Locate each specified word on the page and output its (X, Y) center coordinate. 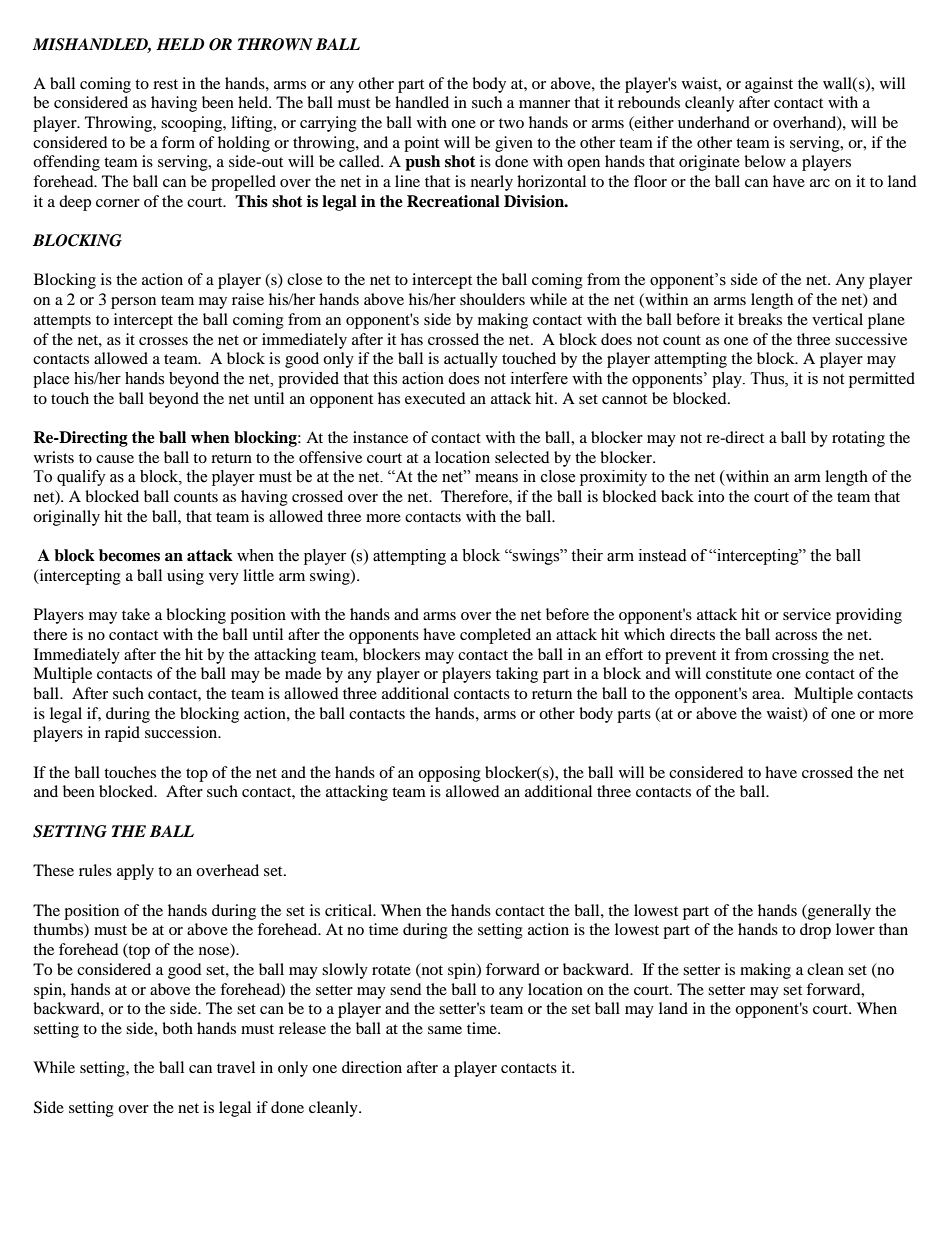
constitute (739, 673)
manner (544, 104)
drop (815, 931)
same (445, 1030)
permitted (882, 380)
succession (182, 732)
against (769, 85)
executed (435, 398)
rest (165, 84)
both (177, 1028)
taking (517, 675)
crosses (163, 341)
